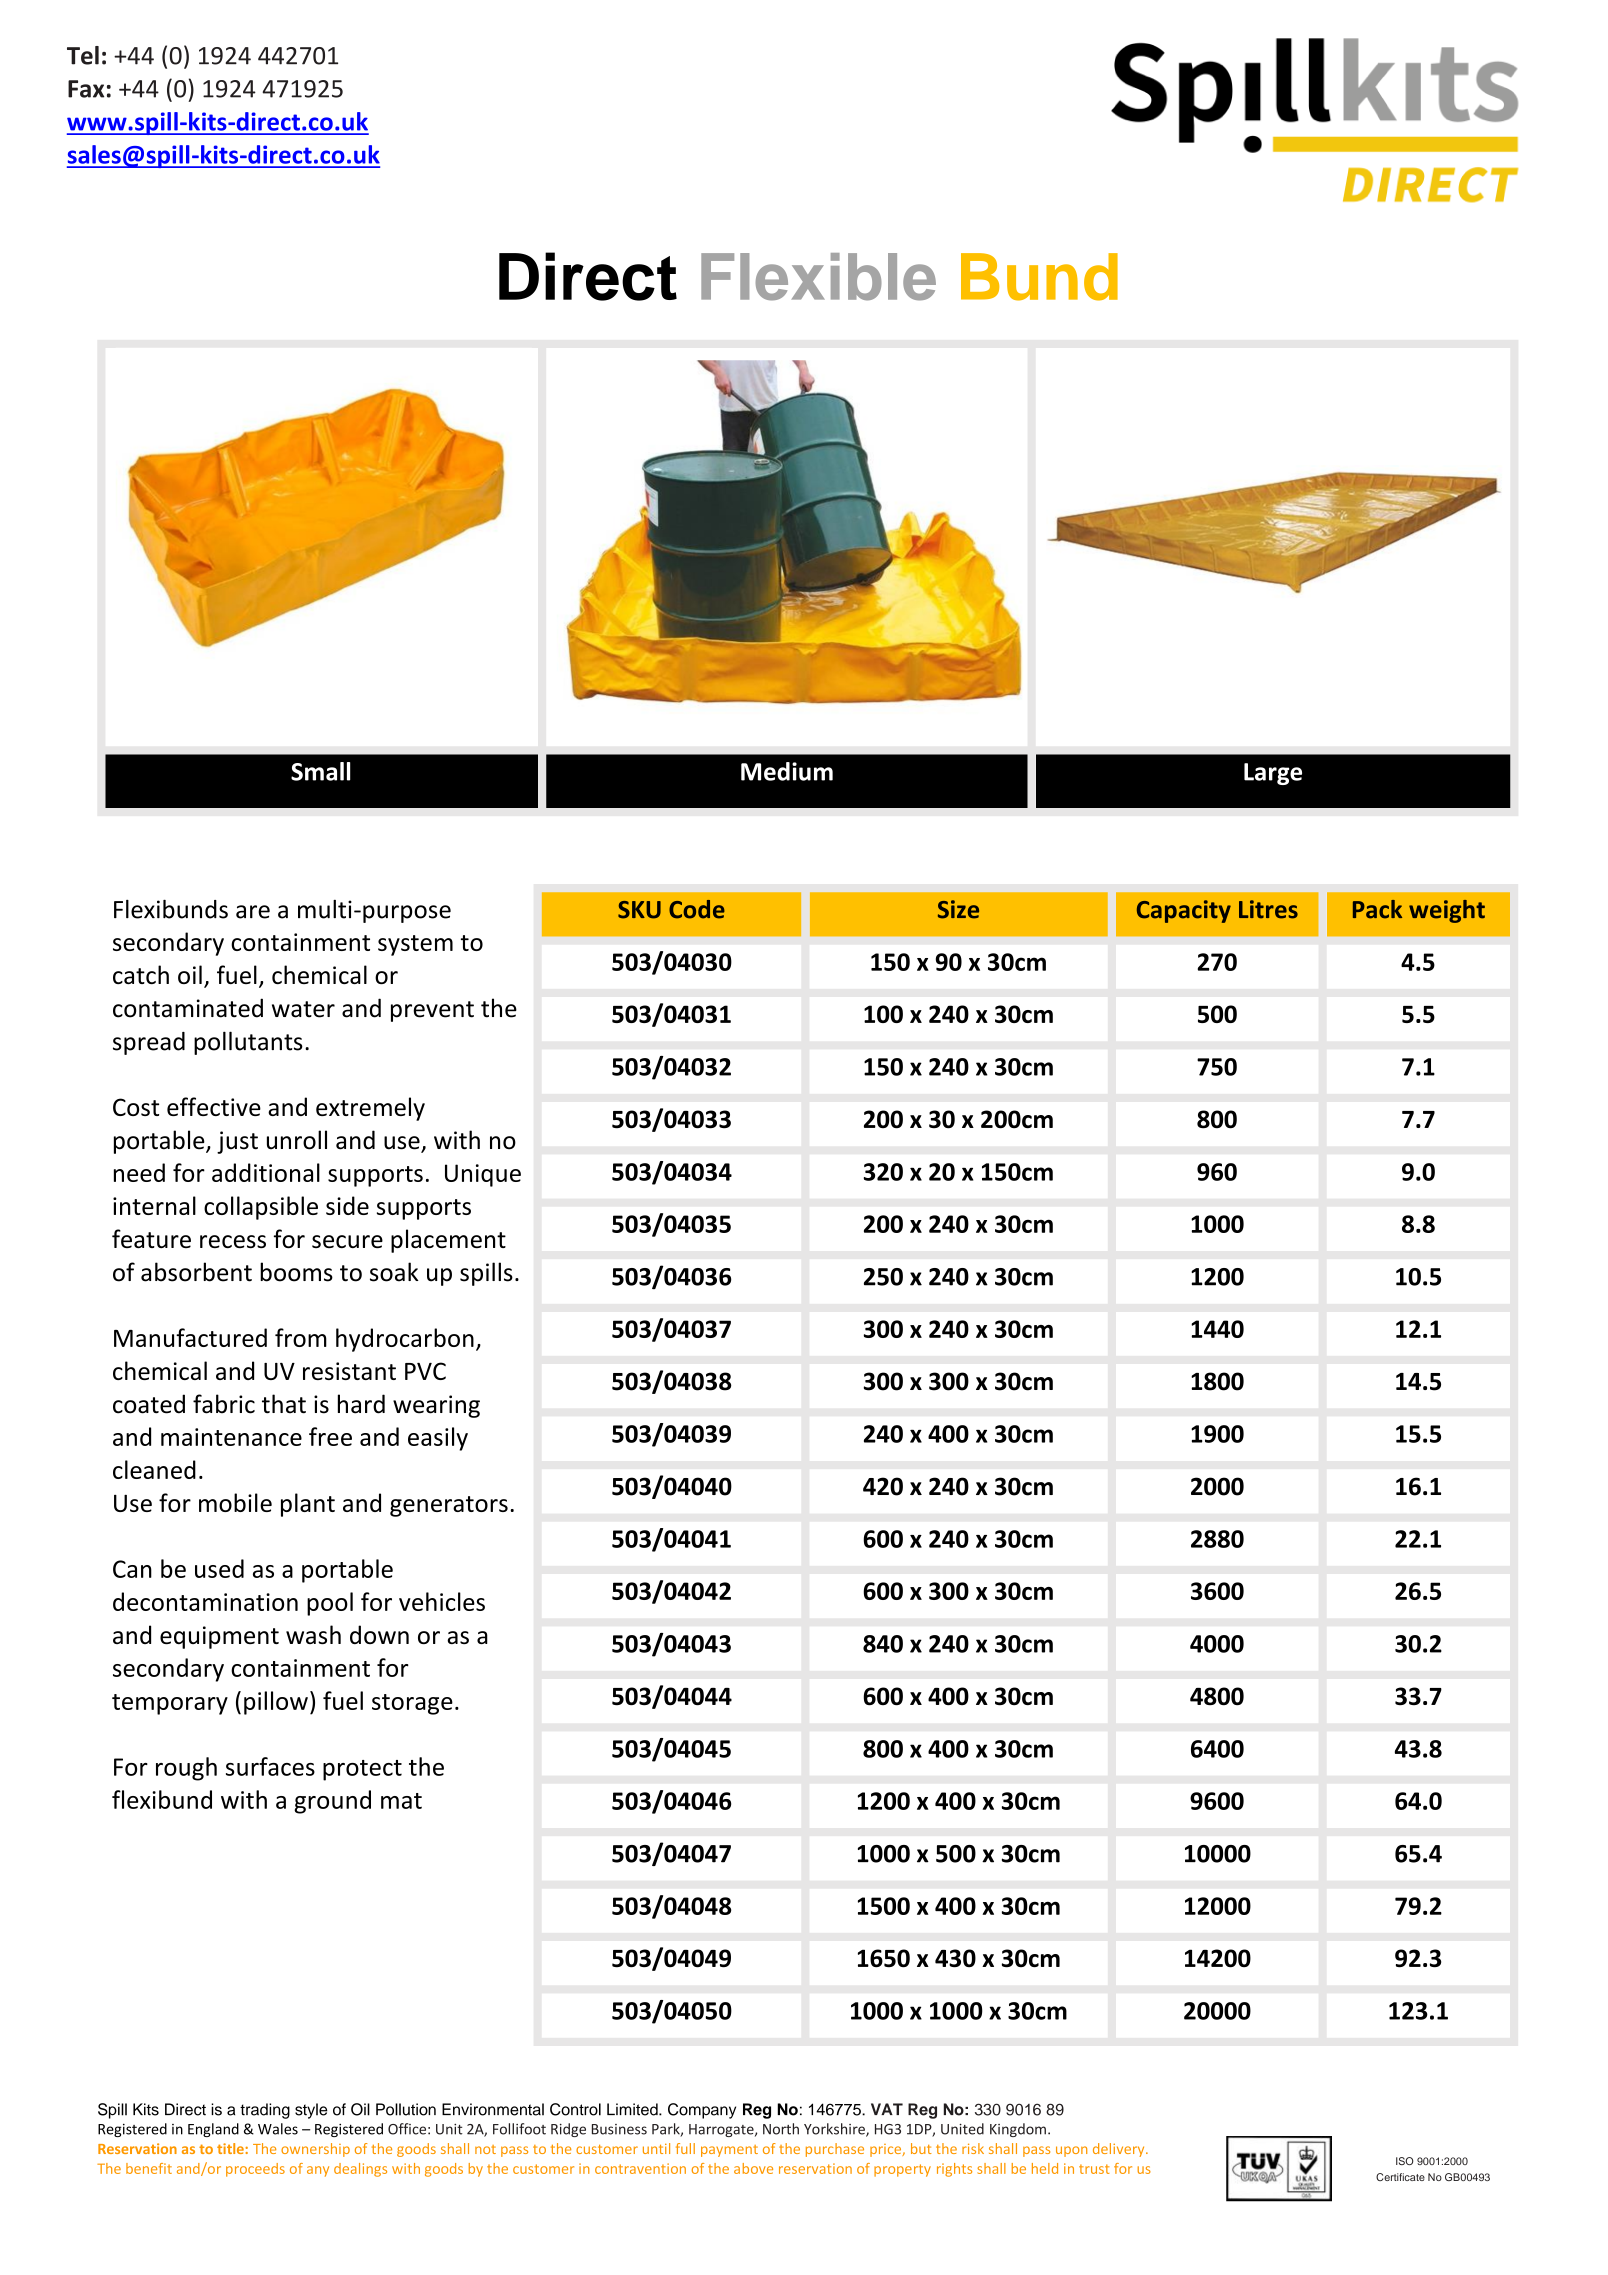 This screenshot has height=2275, width=1608. I want to click on Litres, so click(1268, 909).
